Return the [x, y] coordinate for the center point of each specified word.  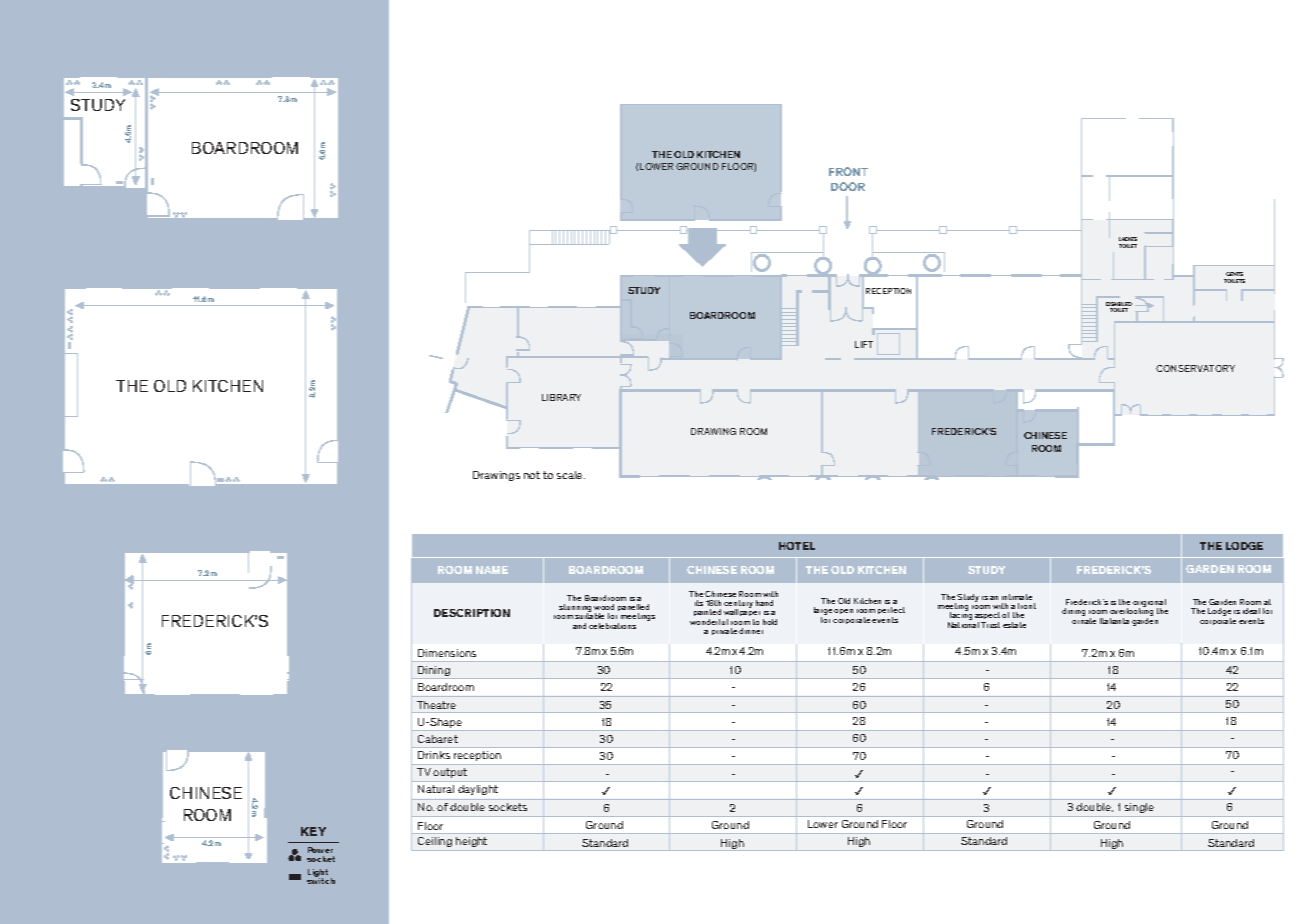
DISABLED [1119, 305]
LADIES [1128, 239]
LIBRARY [561, 397]
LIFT [864, 344]
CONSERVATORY [1195, 368]
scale [571, 475]
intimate [1017, 597]
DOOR [848, 186]
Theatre [436, 705]
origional [1149, 604]
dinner [751, 631]
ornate [1084, 621]
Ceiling [435, 844]
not [532, 475]
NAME [492, 570]
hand [764, 603]
